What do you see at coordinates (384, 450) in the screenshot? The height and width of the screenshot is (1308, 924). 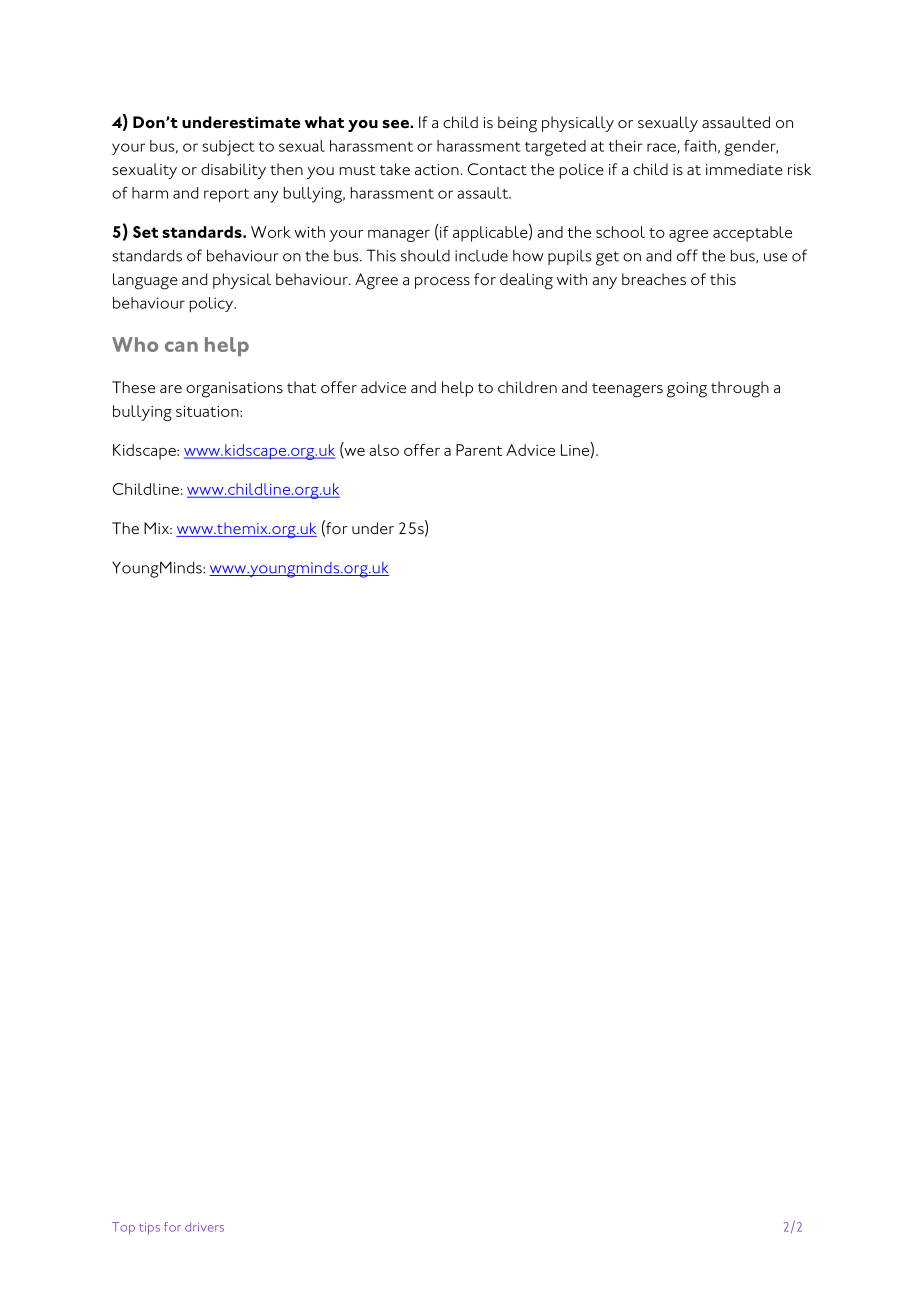 I see `also` at bounding box center [384, 450].
